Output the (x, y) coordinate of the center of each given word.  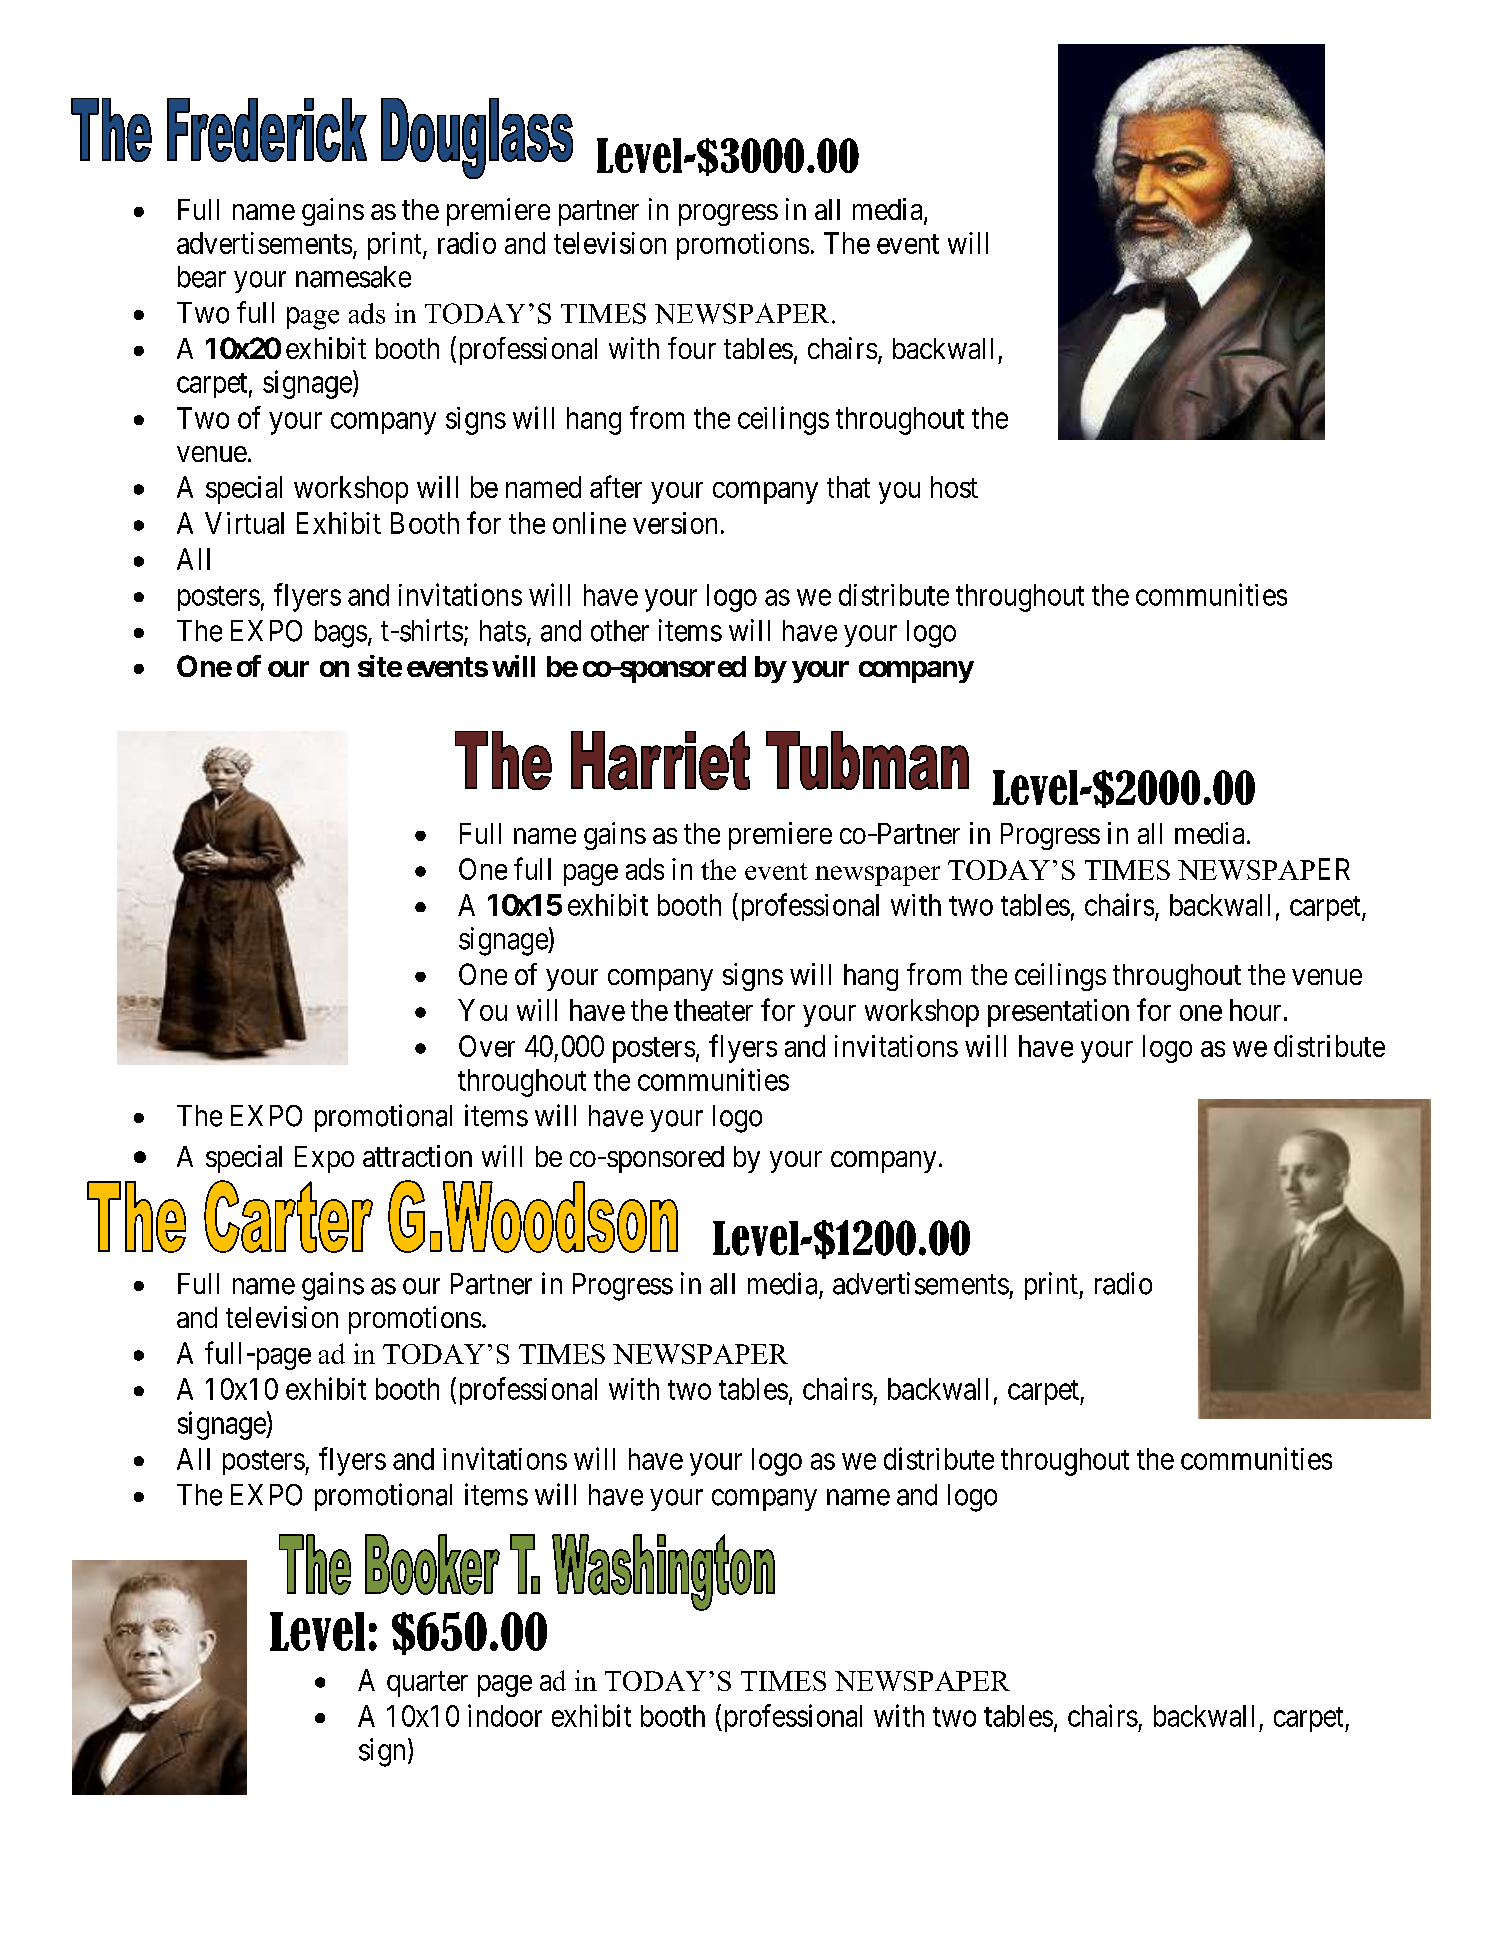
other (620, 631)
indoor (505, 1715)
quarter (427, 1684)
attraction (417, 1156)
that (848, 487)
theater (713, 1010)
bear (202, 277)
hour (1255, 1010)
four (692, 348)
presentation (1058, 1013)
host (954, 487)
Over (487, 1046)
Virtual (244, 523)
